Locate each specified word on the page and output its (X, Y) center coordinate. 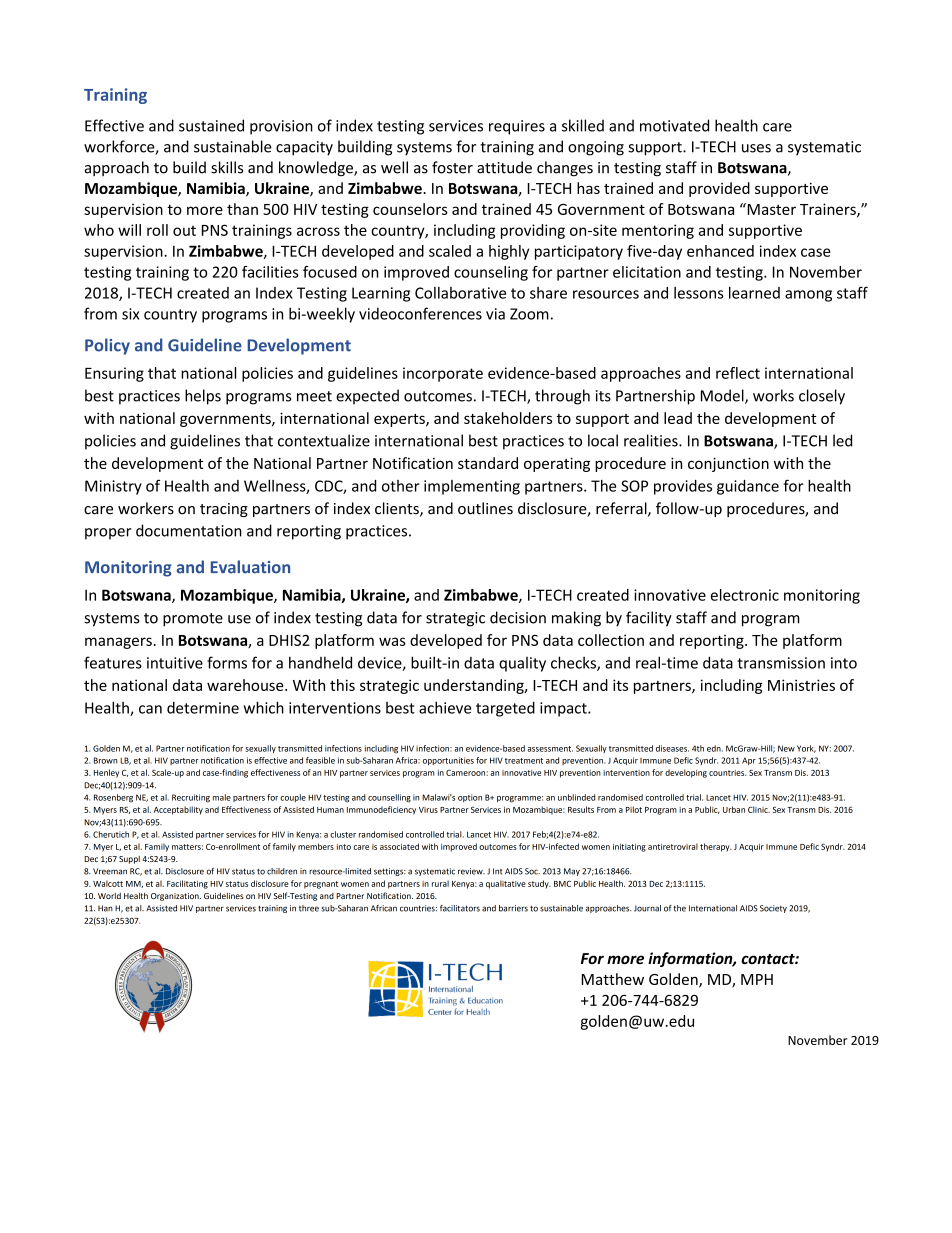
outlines (485, 508)
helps (203, 397)
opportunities (448, 761)
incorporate (443, 374)
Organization (176, 897)
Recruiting (191, 798)
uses (756, 148)
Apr (749, 761)
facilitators (460, 908)
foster (452, 167)
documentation (189, 530)
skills (227, 167)
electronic (745, 595)
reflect (738, 373)
